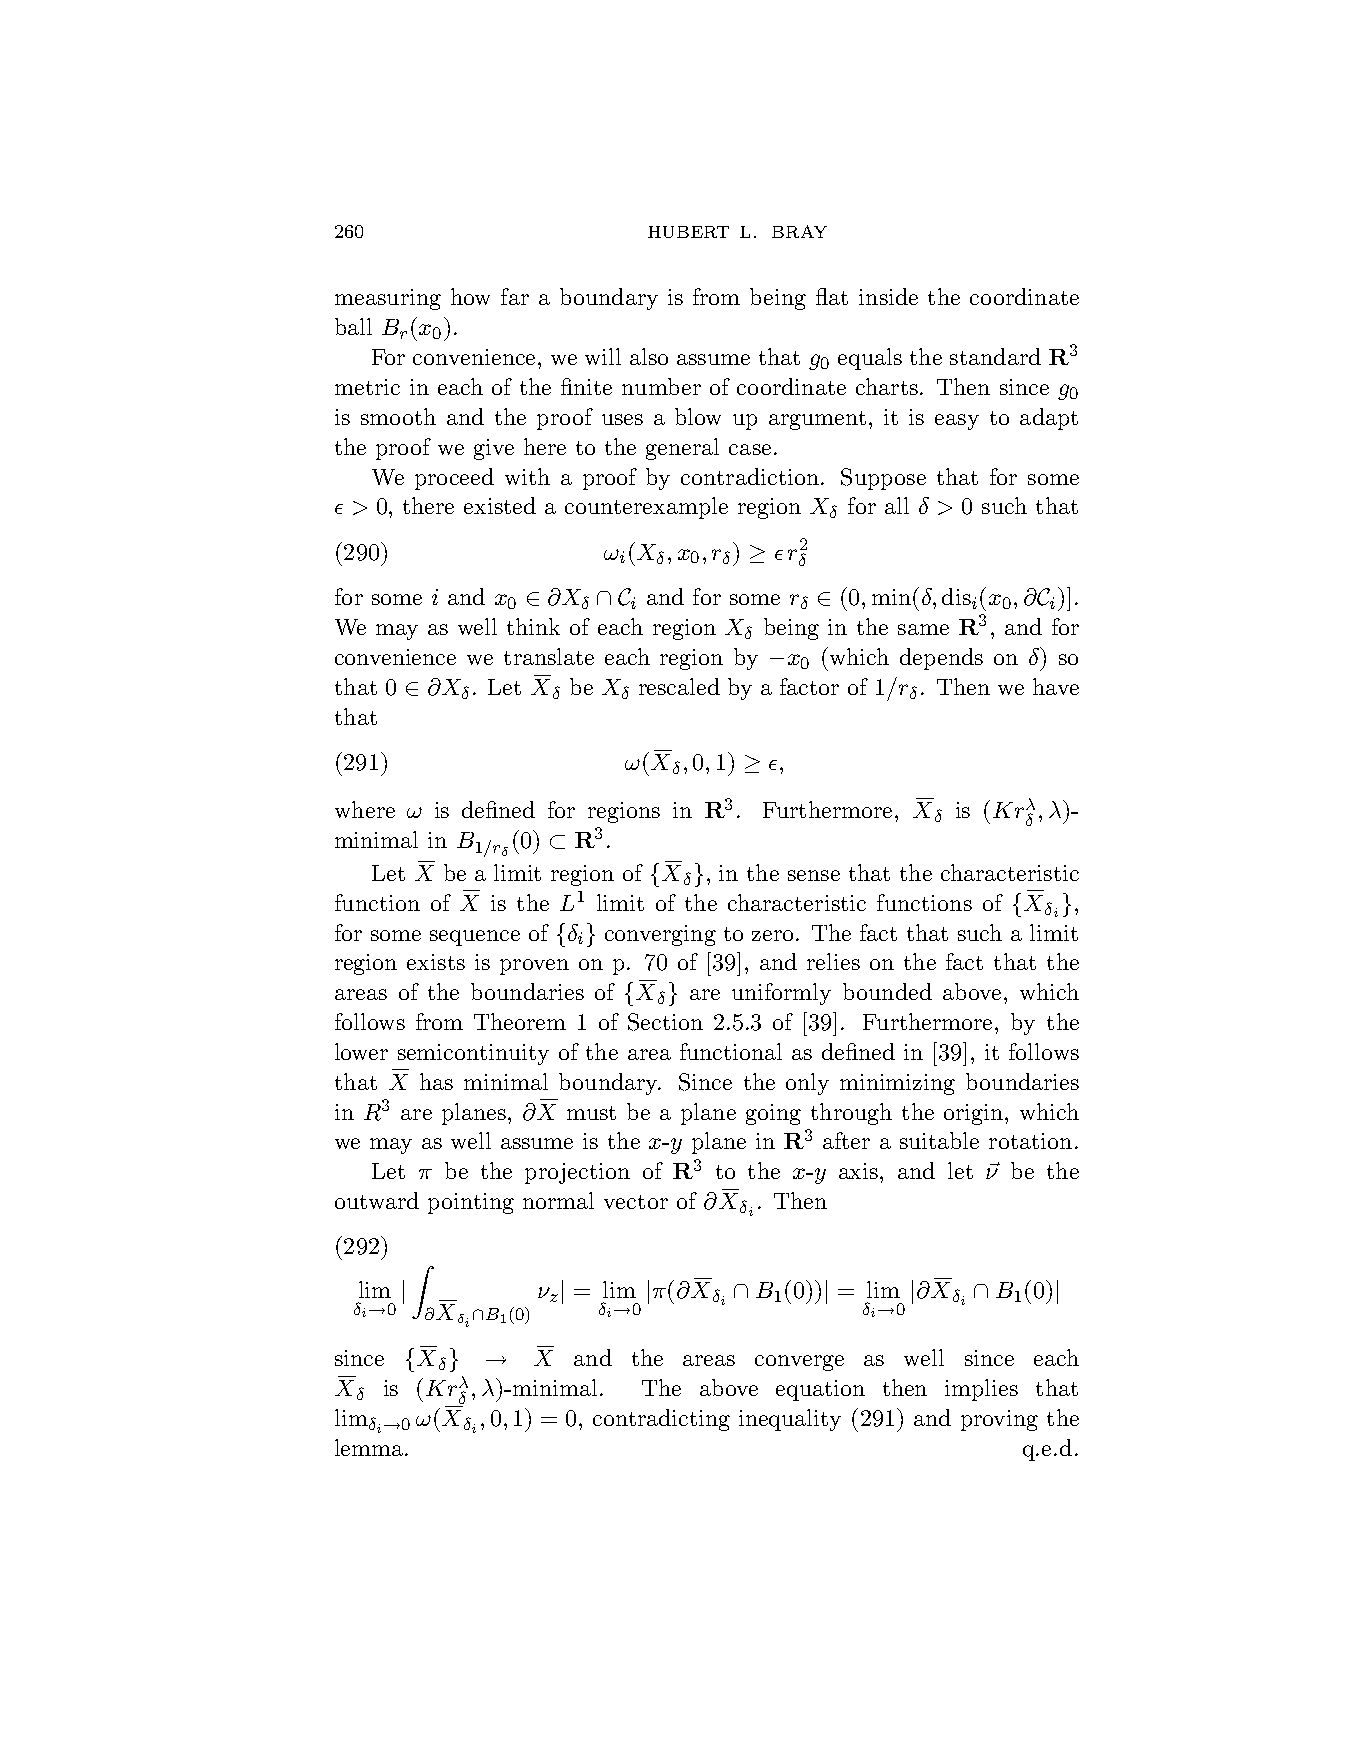 The image size is (1348, 1745). I want to click on inside, so click(888, 296).
